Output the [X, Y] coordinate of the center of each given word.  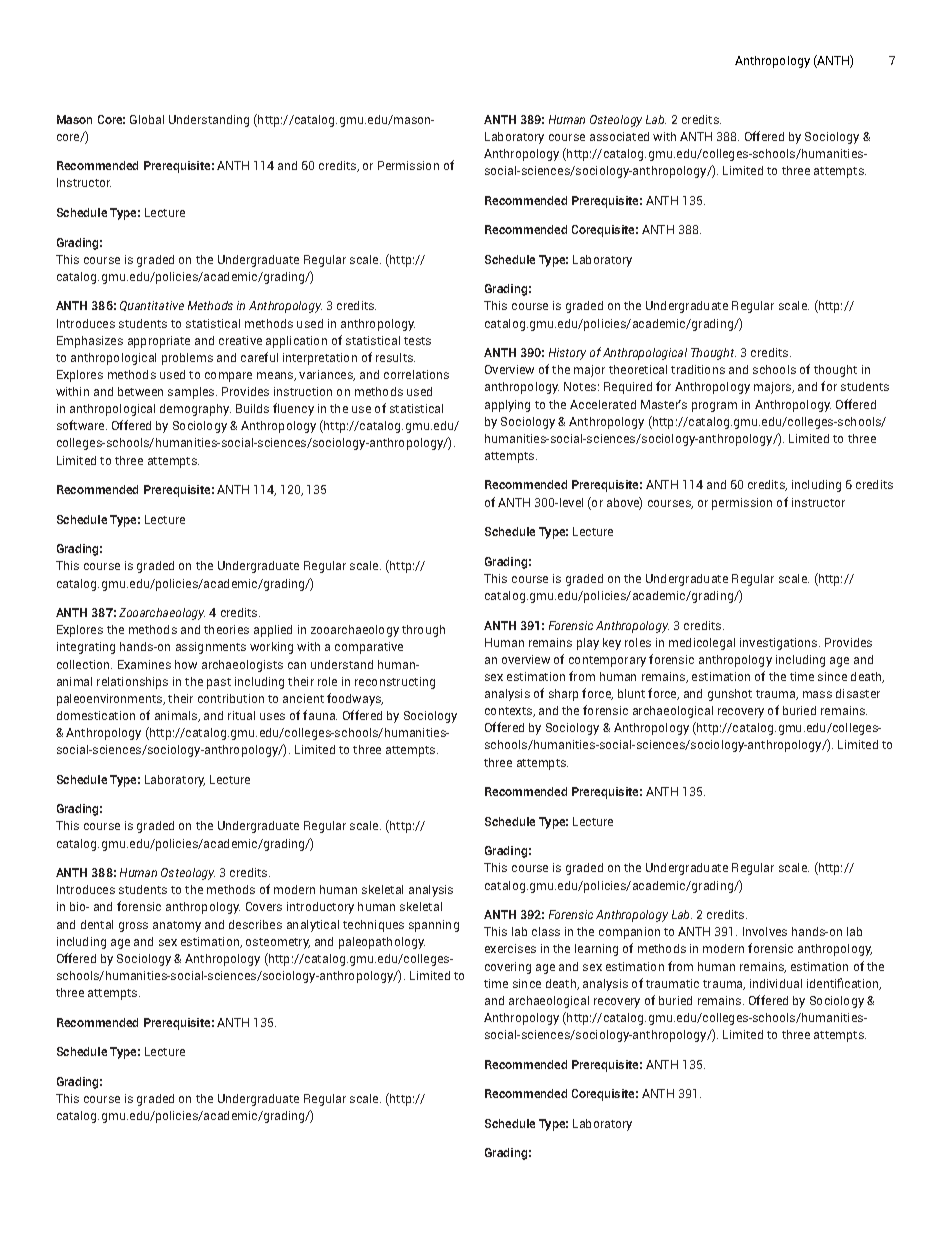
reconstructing [395, 683]
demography [195, 410]
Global [147, 119]
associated [619, 136]
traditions [698, 369]
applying [507, 406]
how [186, 664]
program [714, 407]
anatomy [177, 926]
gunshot [730, 695]
